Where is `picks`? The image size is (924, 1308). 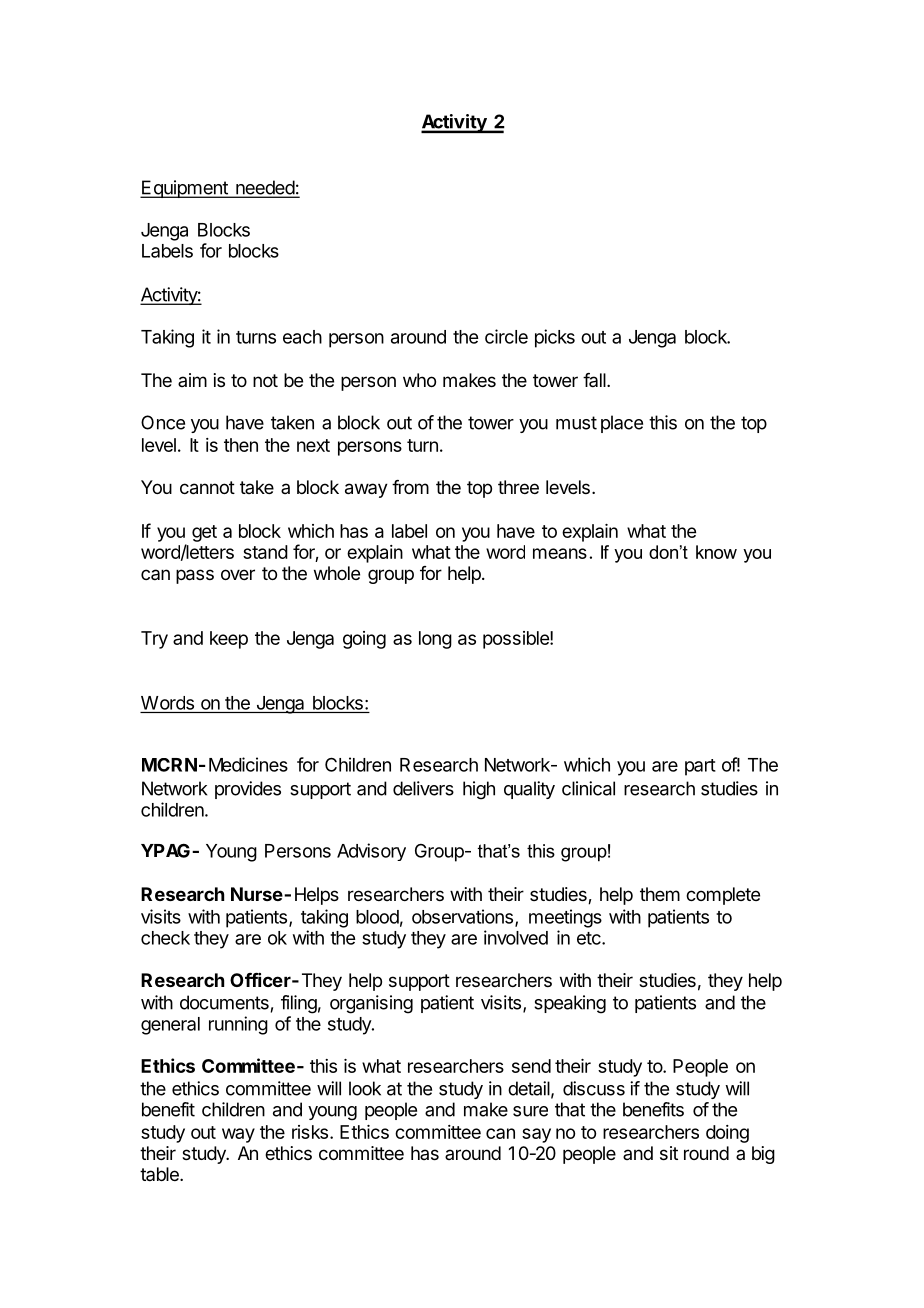
picks is located at coordinates (555, 338).
